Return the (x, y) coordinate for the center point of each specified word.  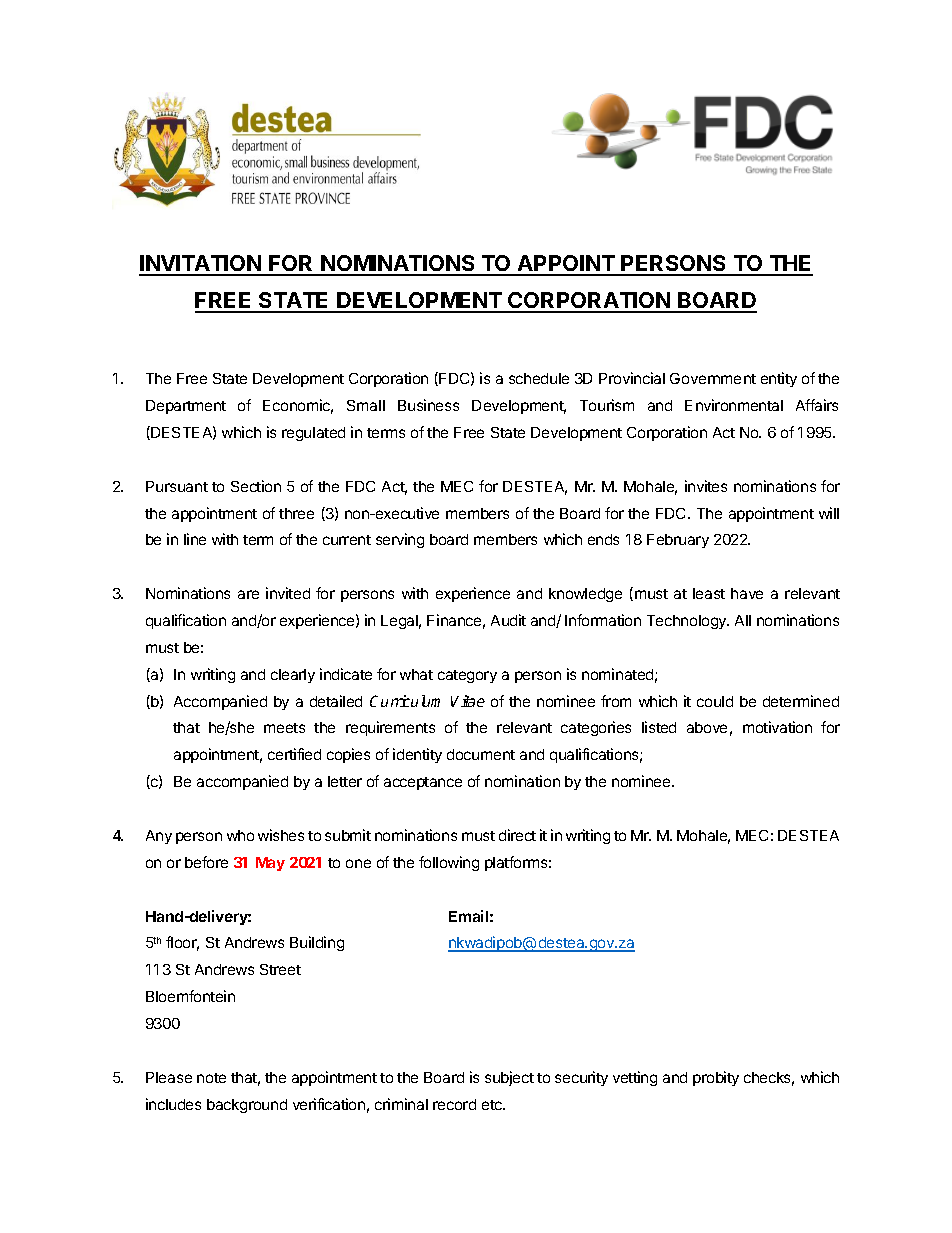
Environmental (734, 405)
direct (517, 835)
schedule (539, 378)
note (211, 1078)
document (481, 754)
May (270, 864)
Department (186, 407)
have (747, 593)
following (449, 863)
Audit (508, 620)
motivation (777, 727)
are (248, 594)
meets (284, 728)
